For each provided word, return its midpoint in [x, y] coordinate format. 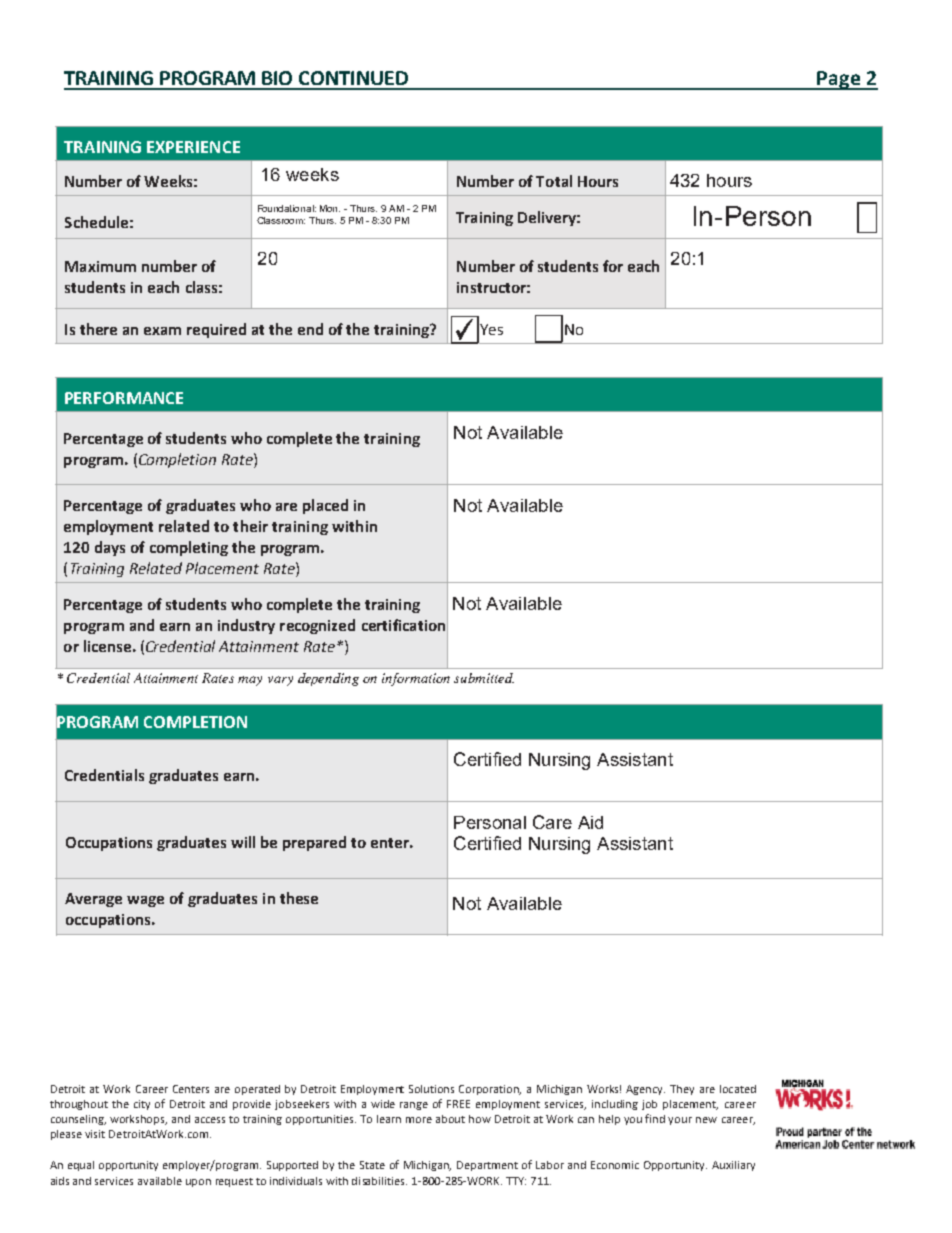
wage [145, 901]
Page [839, 80]
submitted [484, 678]
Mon [330, 208]
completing [189, 548]
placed [325, 506]
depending [328, 679]
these [299, 898]
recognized [317, 626]
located [738, 1089]
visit [95, 1134]
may [250, 681]
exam [162, 331]
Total [554, 181]
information [416, 679]
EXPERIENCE [193, 147]
